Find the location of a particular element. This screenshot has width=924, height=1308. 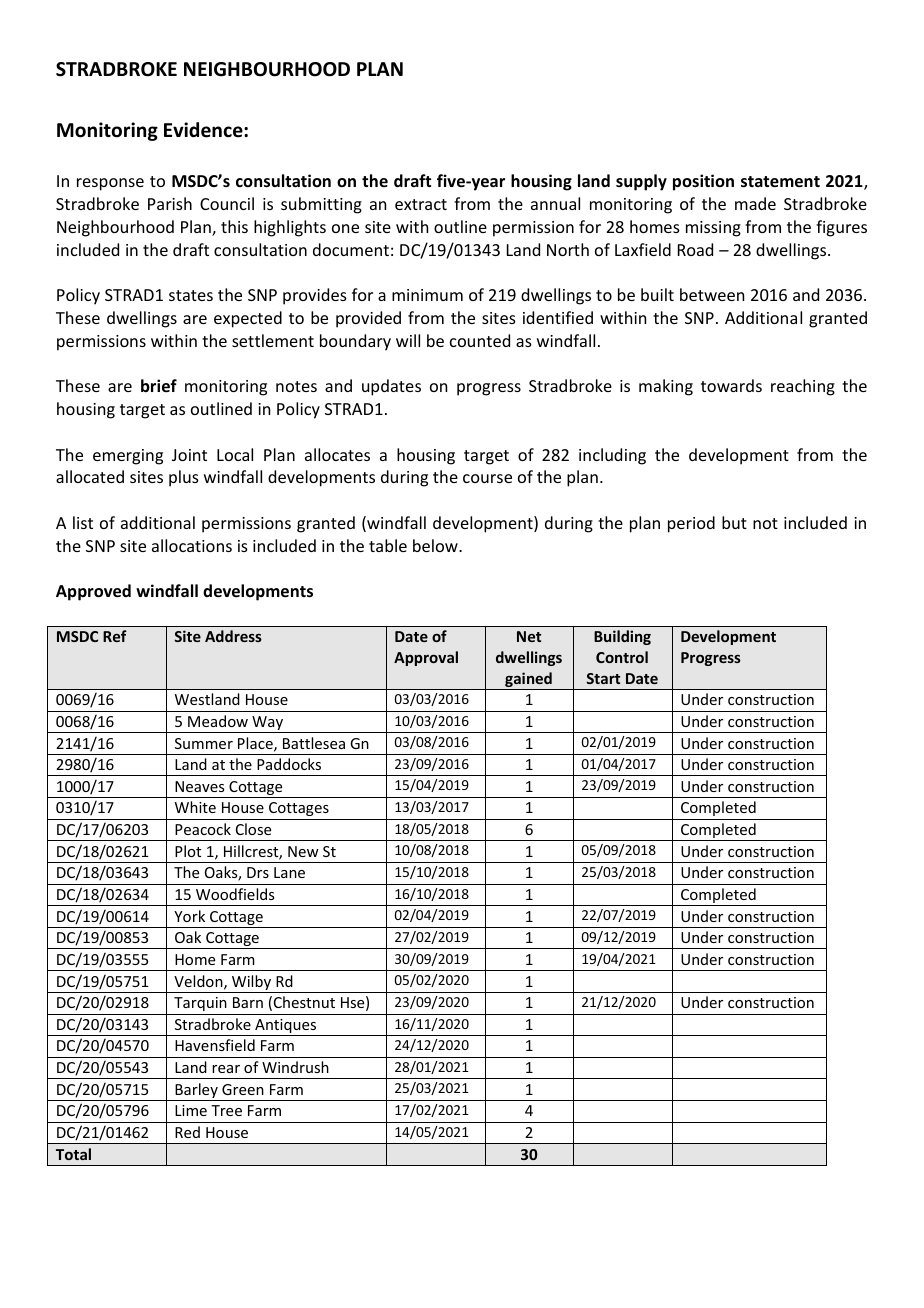

but is located at coordinates (734, 522).
